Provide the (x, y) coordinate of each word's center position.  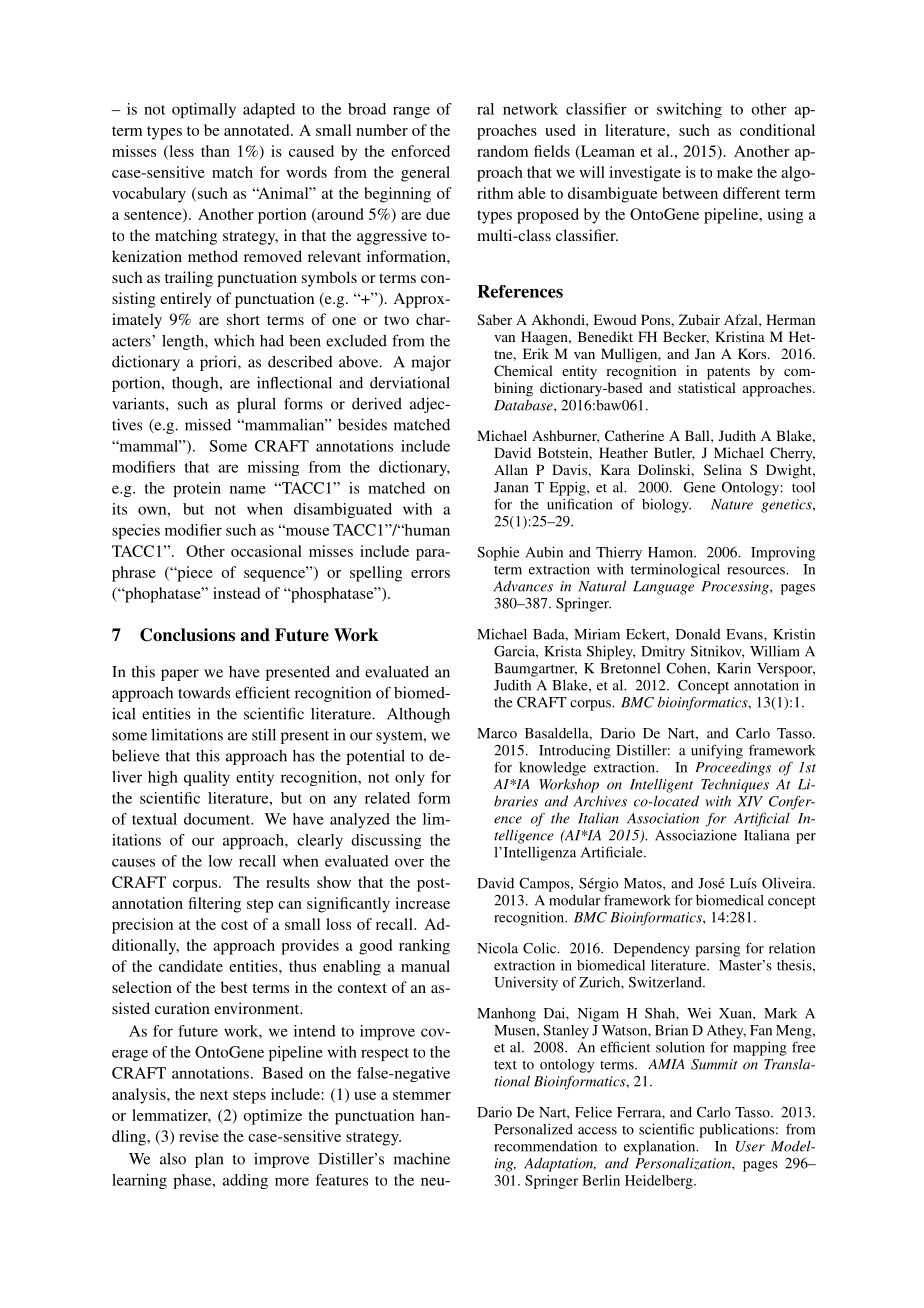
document (218, 819)
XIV (750, 801)
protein (197, 489)
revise (199, 1136)
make (735, 172)
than (215, 151)
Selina (723, 469)
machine (422, 1159)
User (750, 1146)
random (502, 151)
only (410, 778)
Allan (511, 469)
